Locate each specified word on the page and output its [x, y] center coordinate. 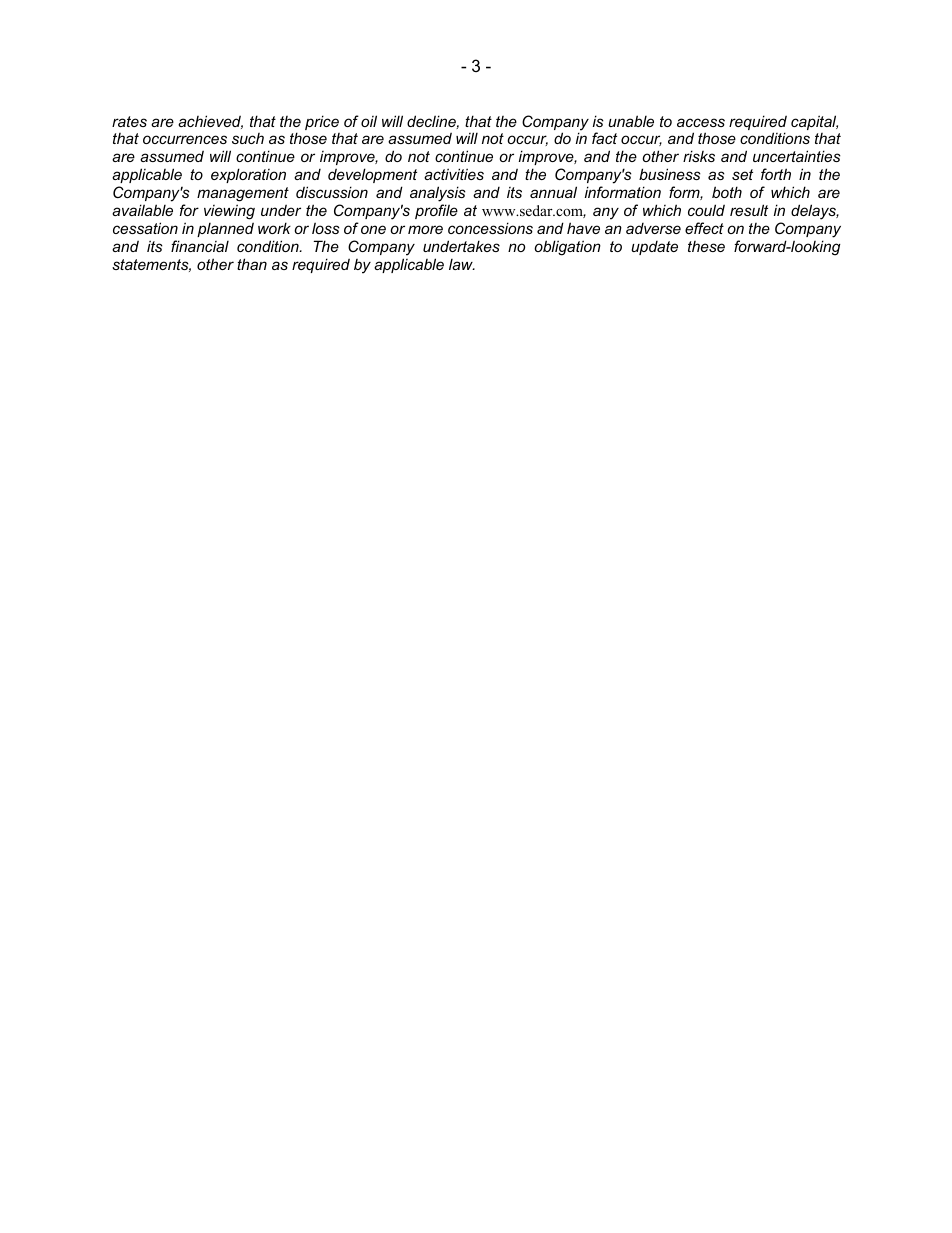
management [243, 196]
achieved [210, 122]
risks [699, 156]
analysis [438, 195]
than [252, 264]
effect [704, 228]
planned [225, 229]
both [727, 192]
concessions [490, 228]
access [701, 122]
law [462, 264]
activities [454, 174]
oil [369, 121]
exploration [248, 175]
